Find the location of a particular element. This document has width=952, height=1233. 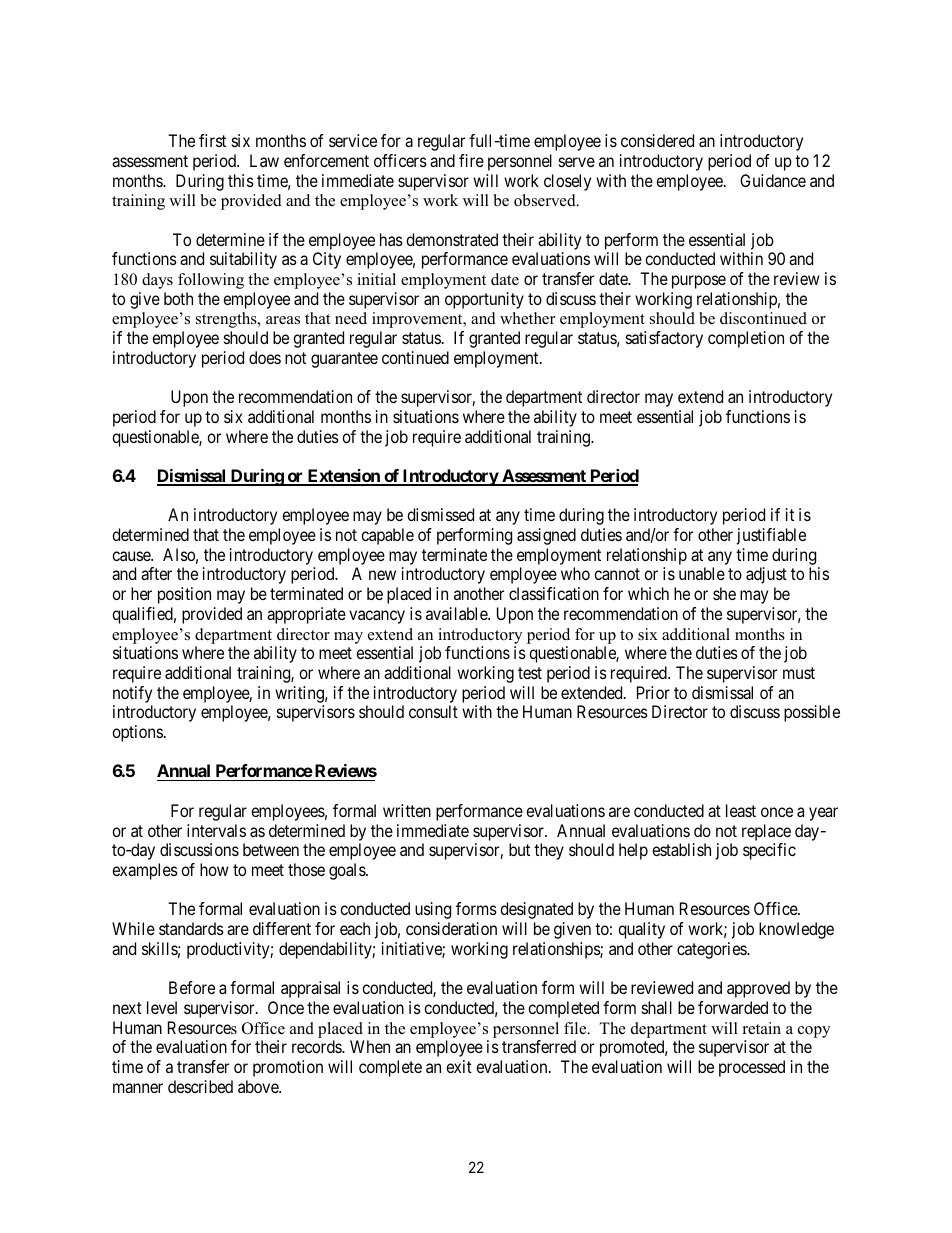

this is located at coordinates (241, 180).
